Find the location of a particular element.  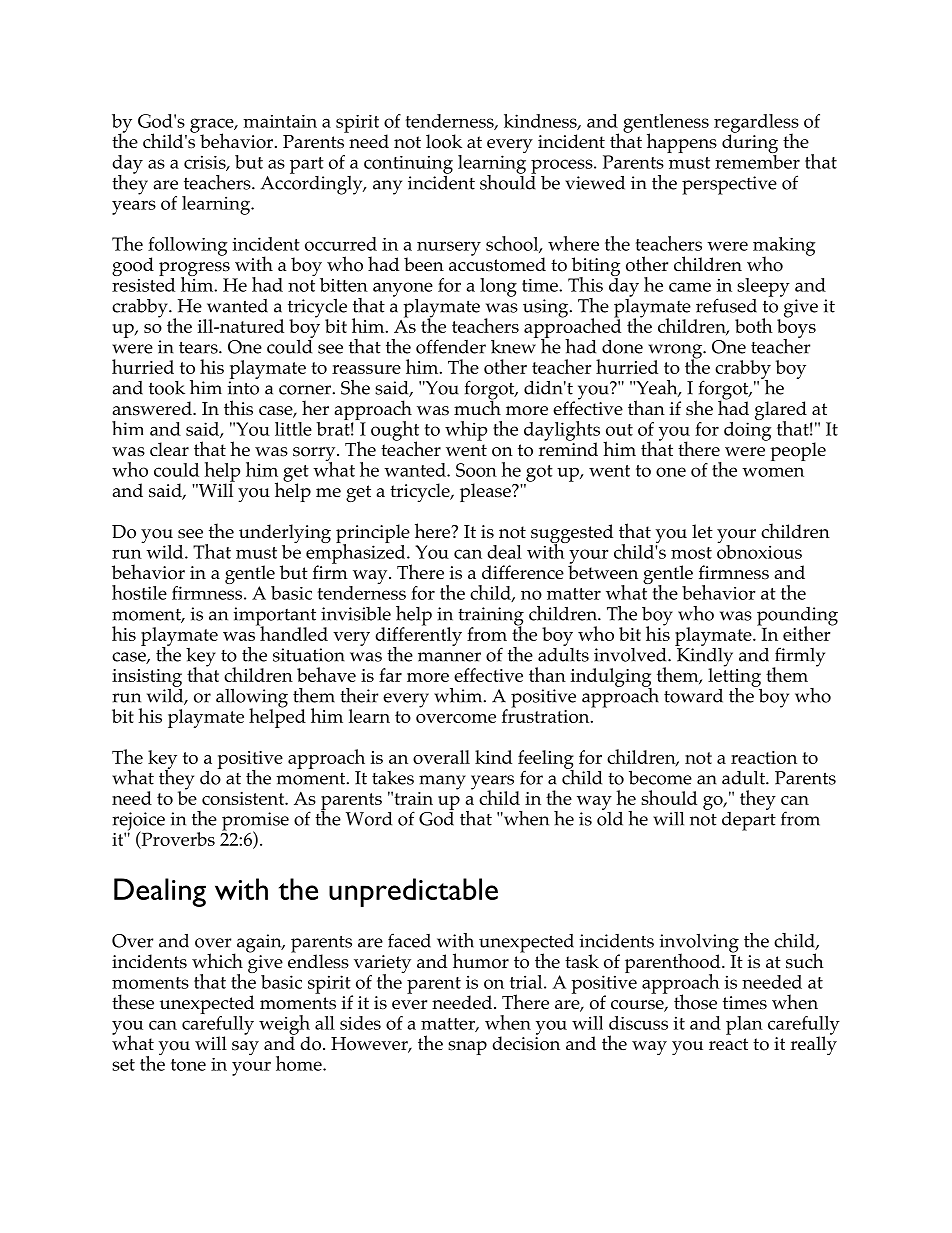

maintain is located at coordinates (280, 121).
